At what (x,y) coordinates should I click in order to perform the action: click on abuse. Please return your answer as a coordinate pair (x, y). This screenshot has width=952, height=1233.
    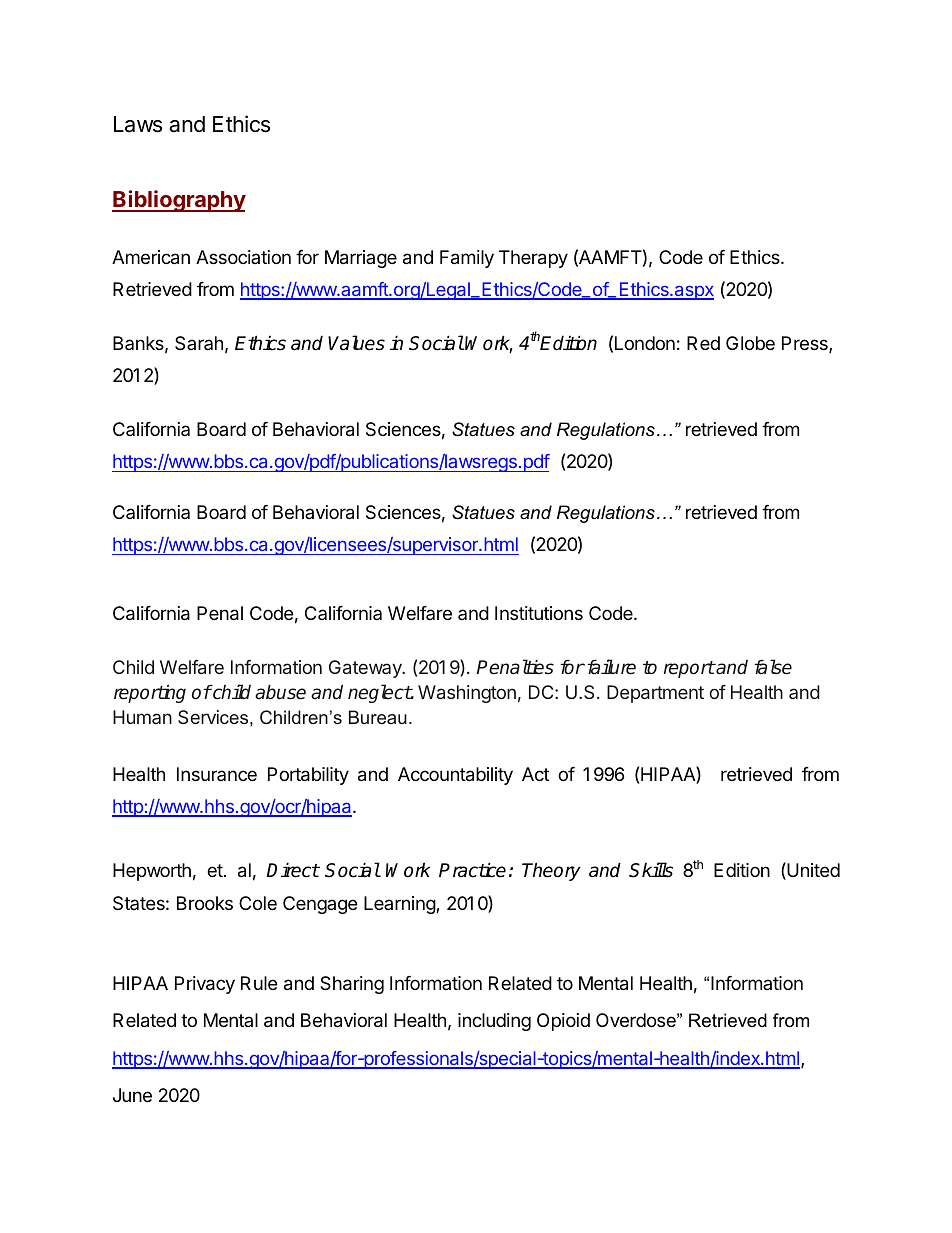
    Looking at the image, I should click on (280, 692).
